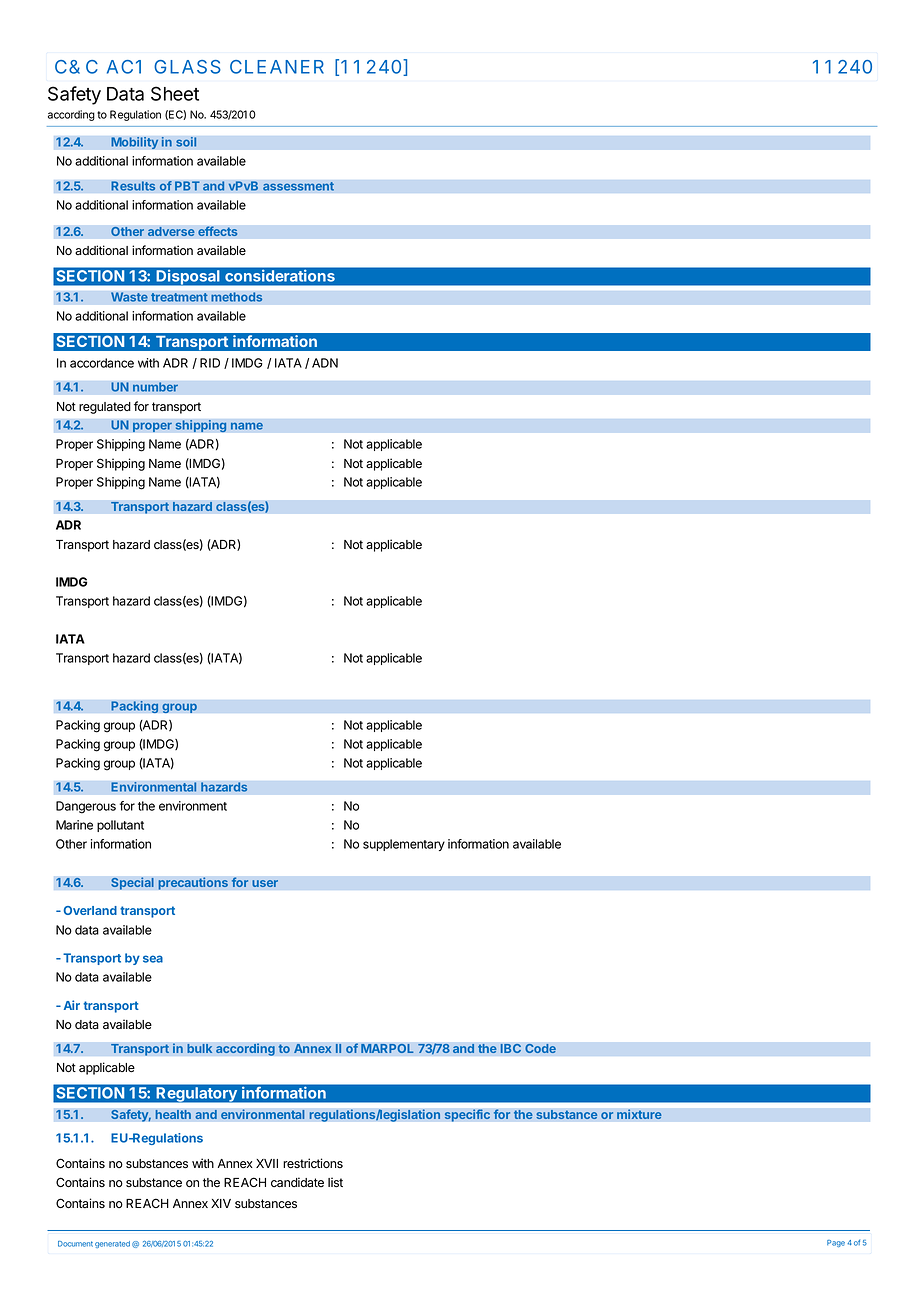 Image resolution: width=924 pixels, height=1308 pixels. I want to click on Code, so click(540, 1048).
